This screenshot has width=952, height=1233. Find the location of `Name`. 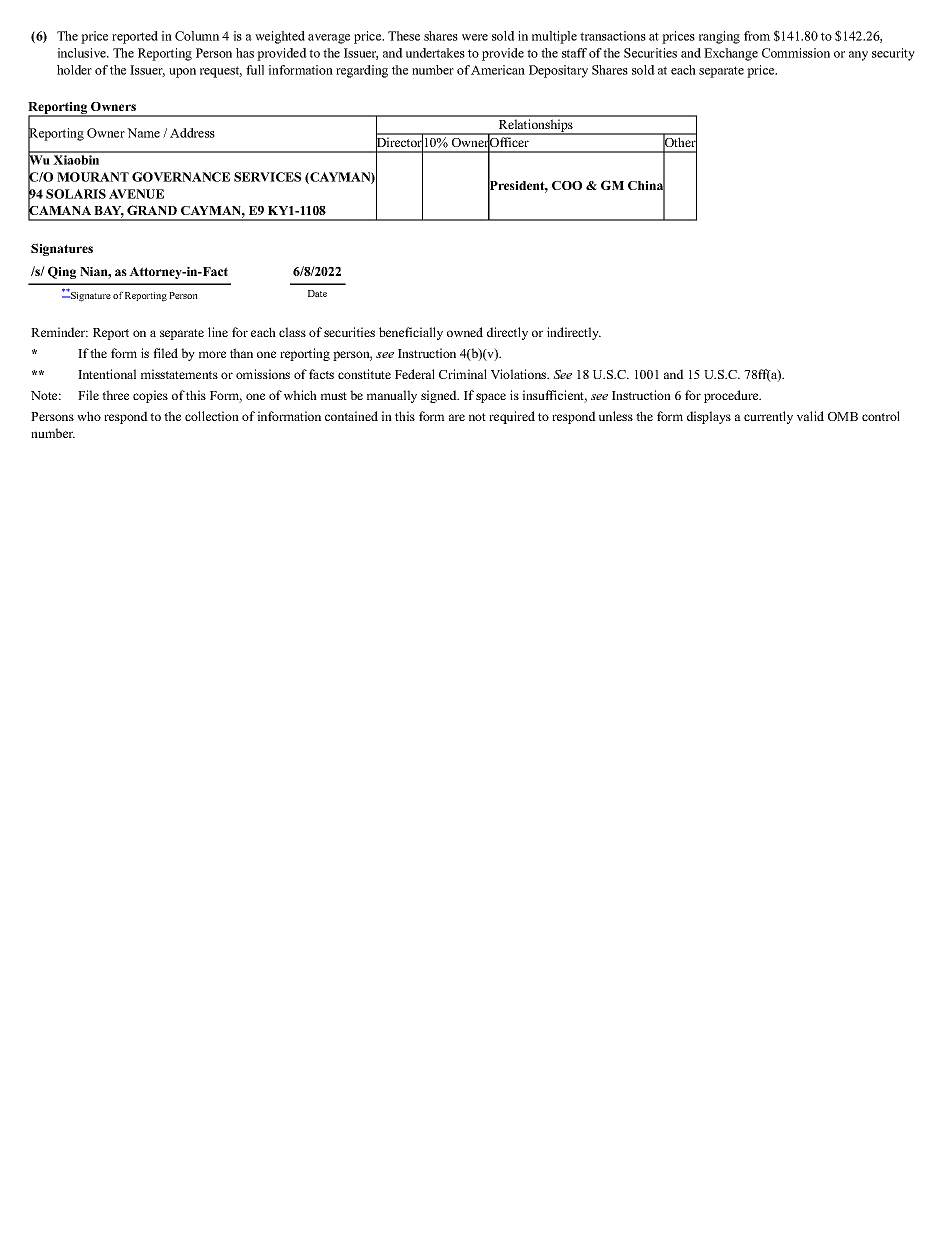

Name is located at coordinates (143, 133).
